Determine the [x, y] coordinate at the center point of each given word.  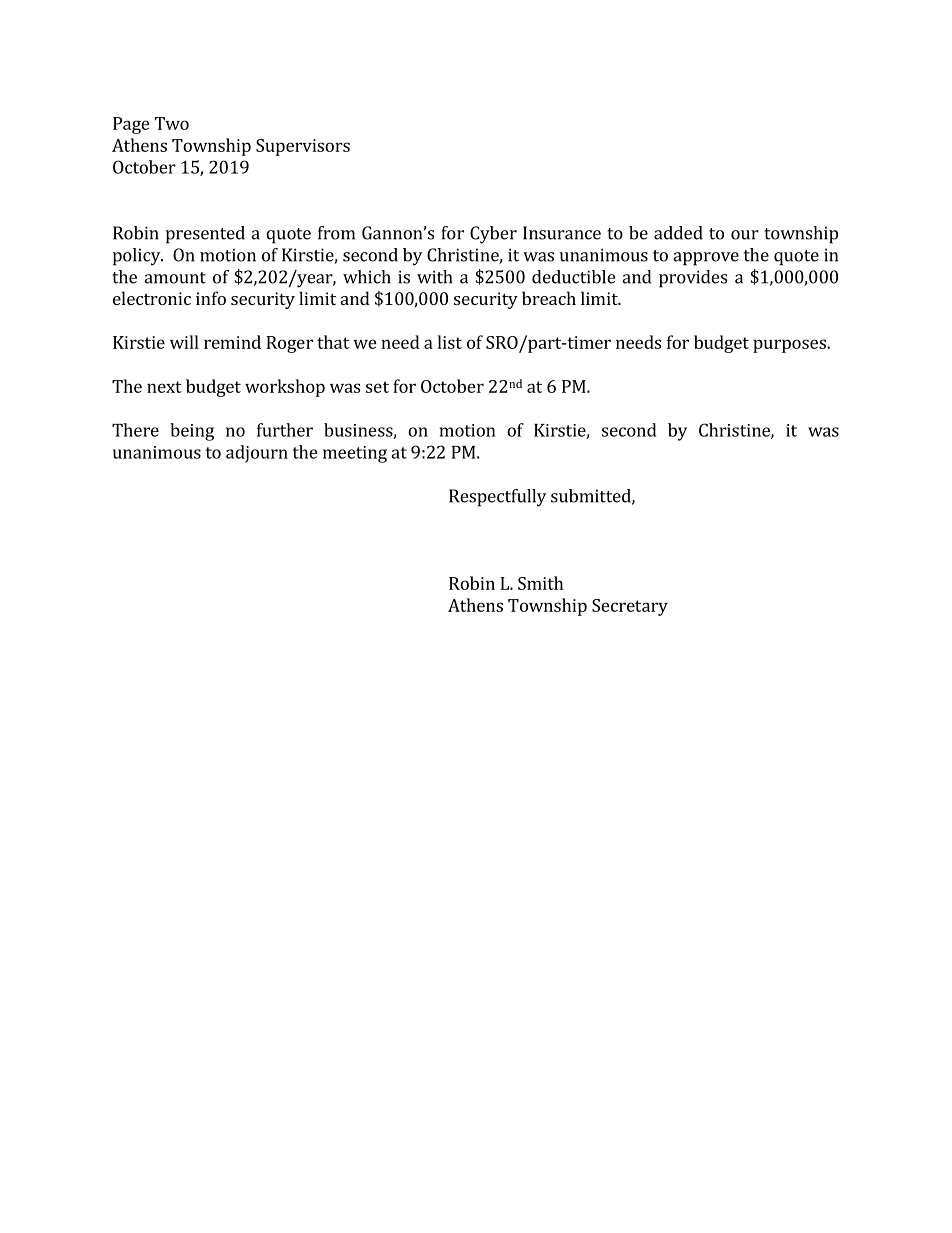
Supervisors [303, 147]
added [678, 233]
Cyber [493, 235]
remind [232, 342]
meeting [355, 454]
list [450, 342]
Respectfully [497, 498]
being [192, 432]
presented [205, 235]
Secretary [630, 607]
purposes [790, 346]
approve [706, 259]
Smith [540, 583]
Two [172, 123]
